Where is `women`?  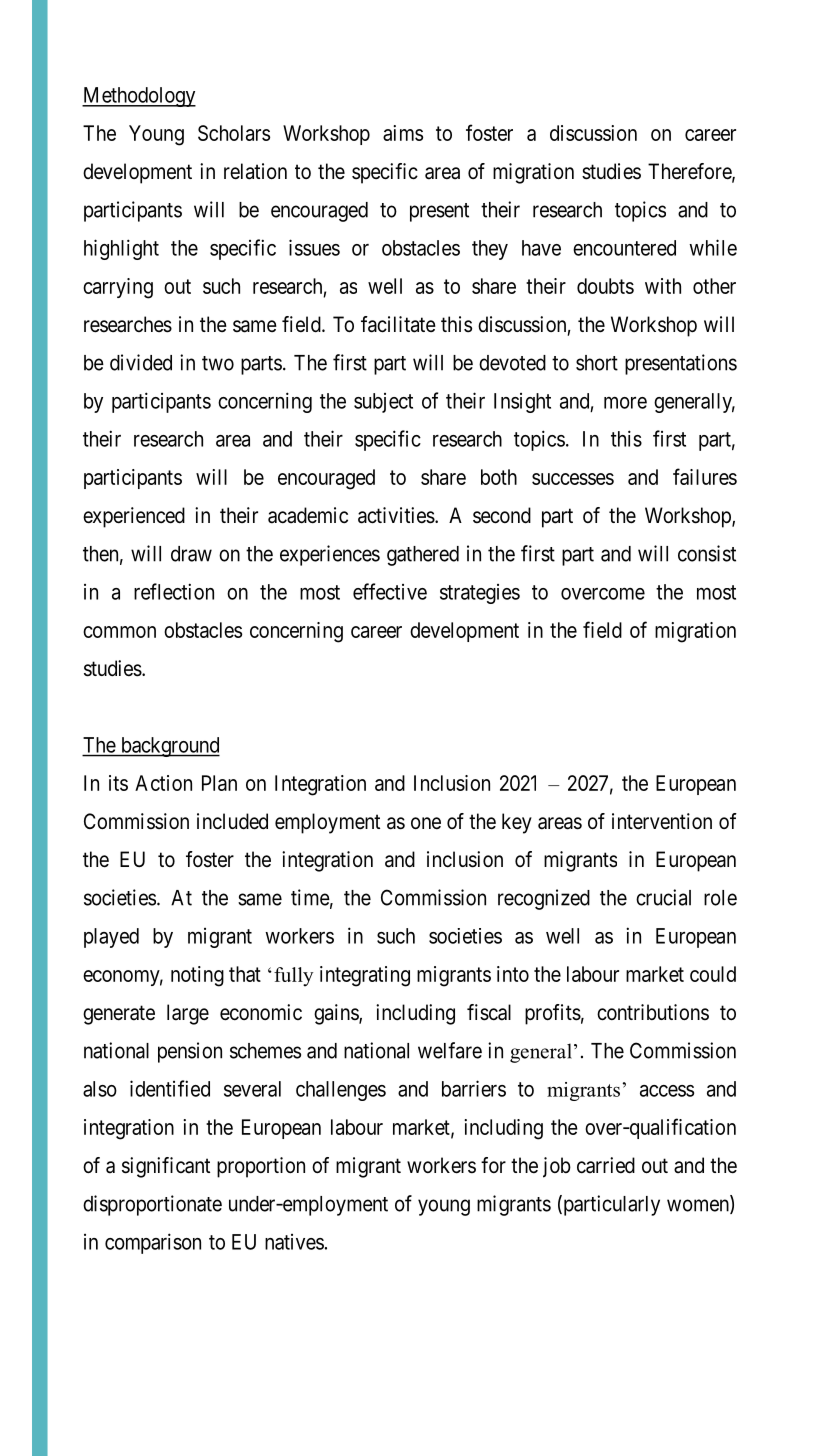 women is located at coordinates (699, 1206).
